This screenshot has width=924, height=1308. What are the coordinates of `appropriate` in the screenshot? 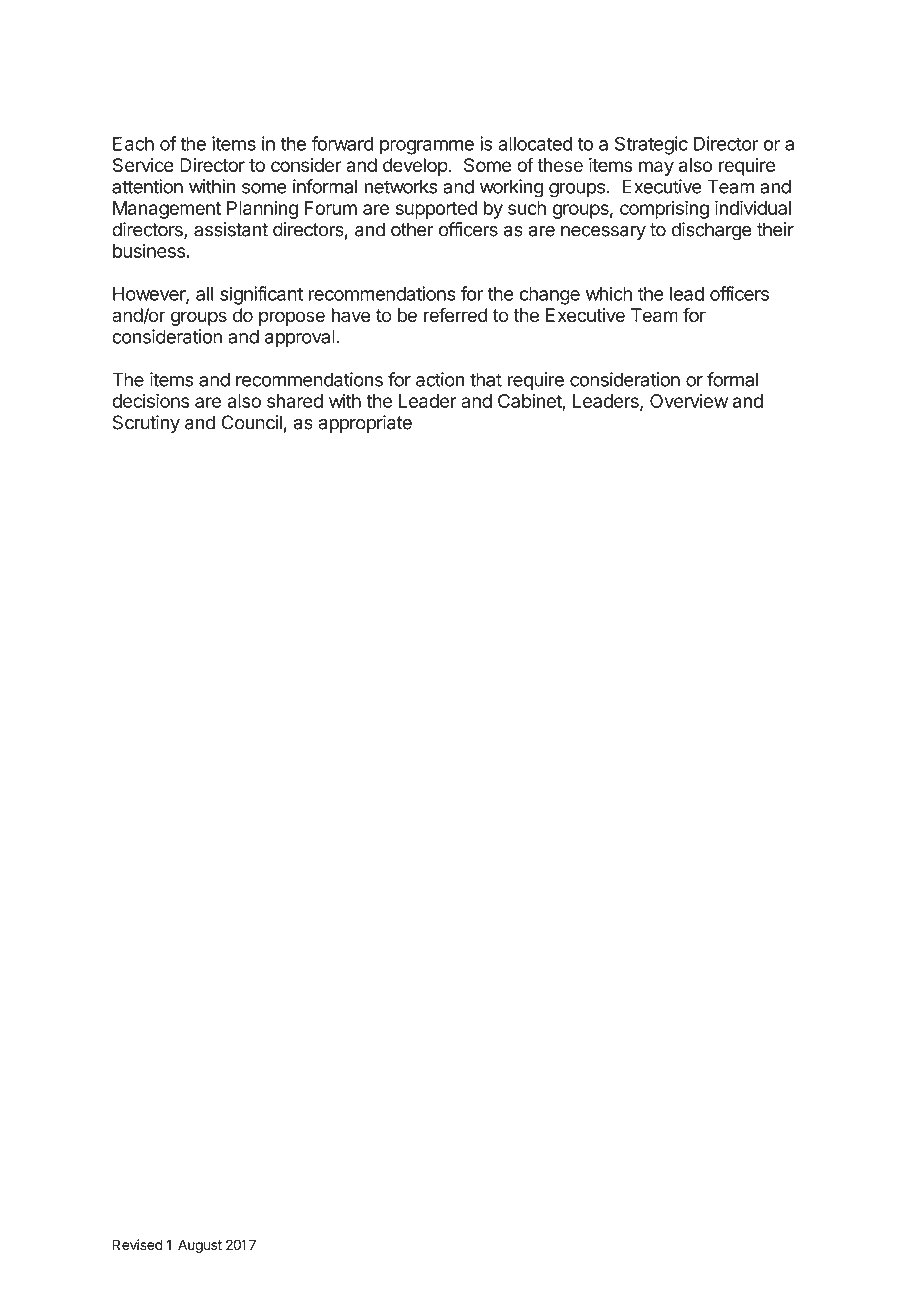 It's located at (365, 424).
